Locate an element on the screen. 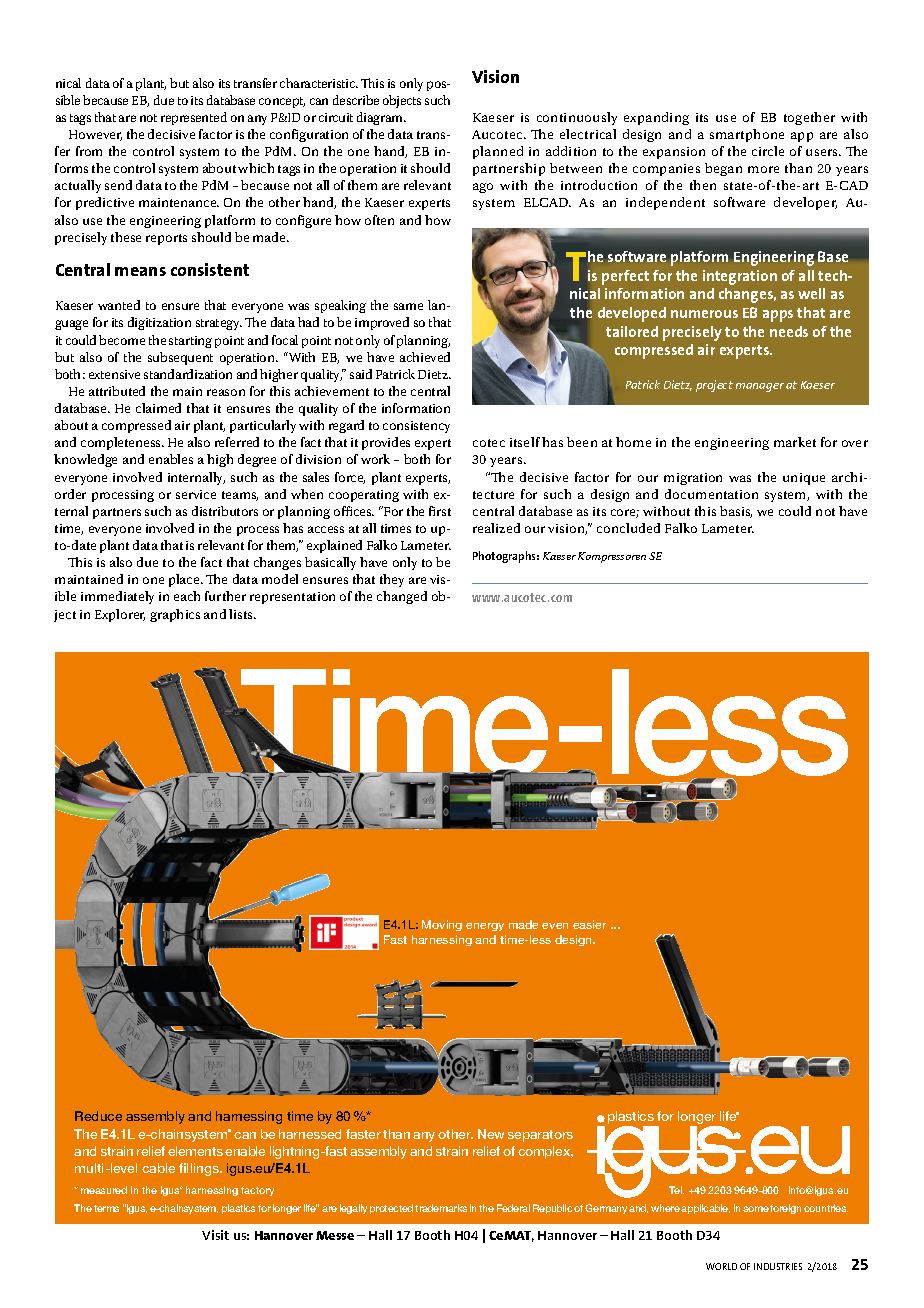  manager is located at coordinates (760, 387).
